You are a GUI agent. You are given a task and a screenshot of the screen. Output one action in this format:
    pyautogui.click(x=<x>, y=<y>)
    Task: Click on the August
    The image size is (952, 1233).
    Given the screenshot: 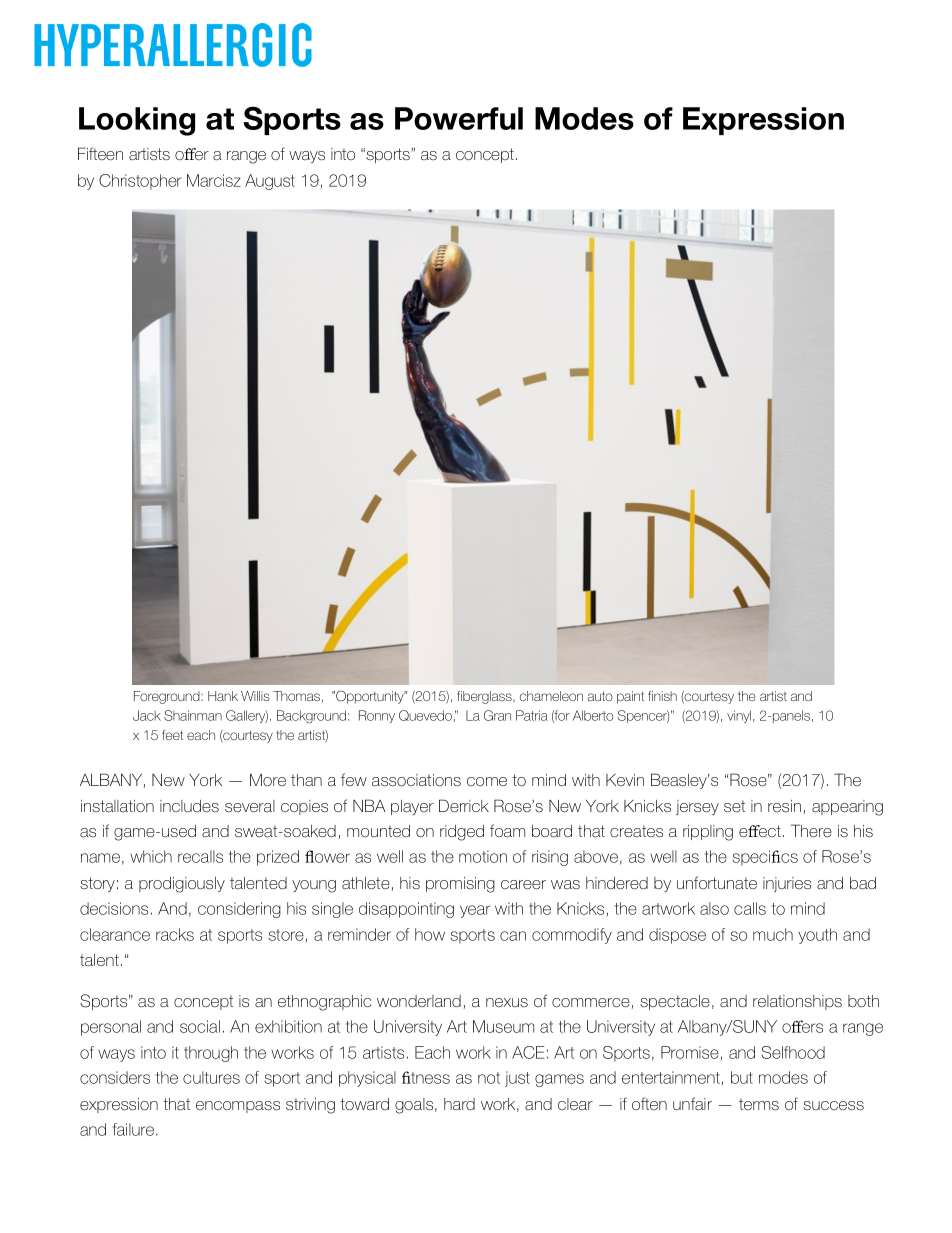 What is the action you would take?
    pyautogui.click(x=270, y=182)
